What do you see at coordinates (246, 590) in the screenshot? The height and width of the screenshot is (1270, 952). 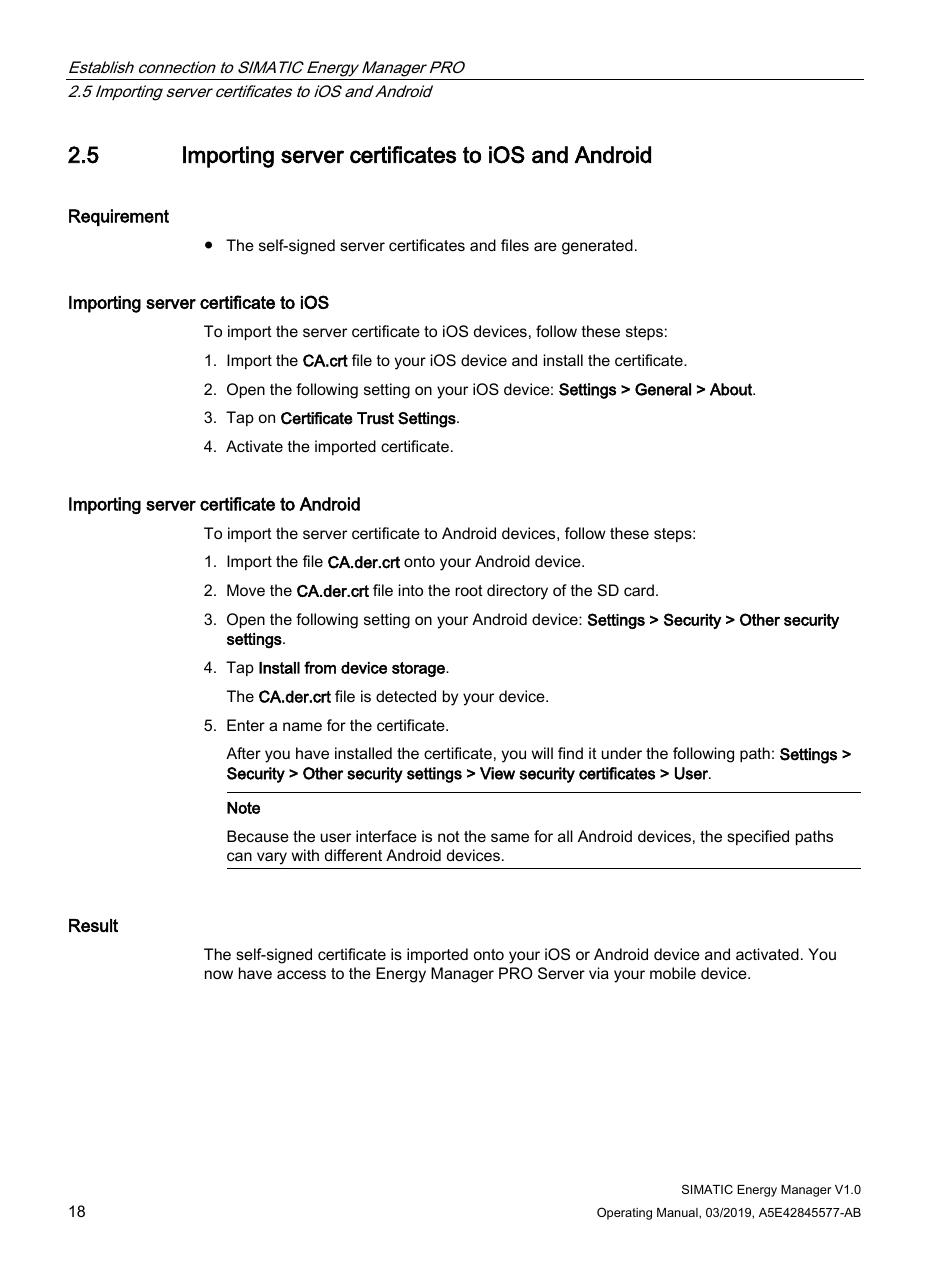 I see `Move` at bounding box center [246, 590].
